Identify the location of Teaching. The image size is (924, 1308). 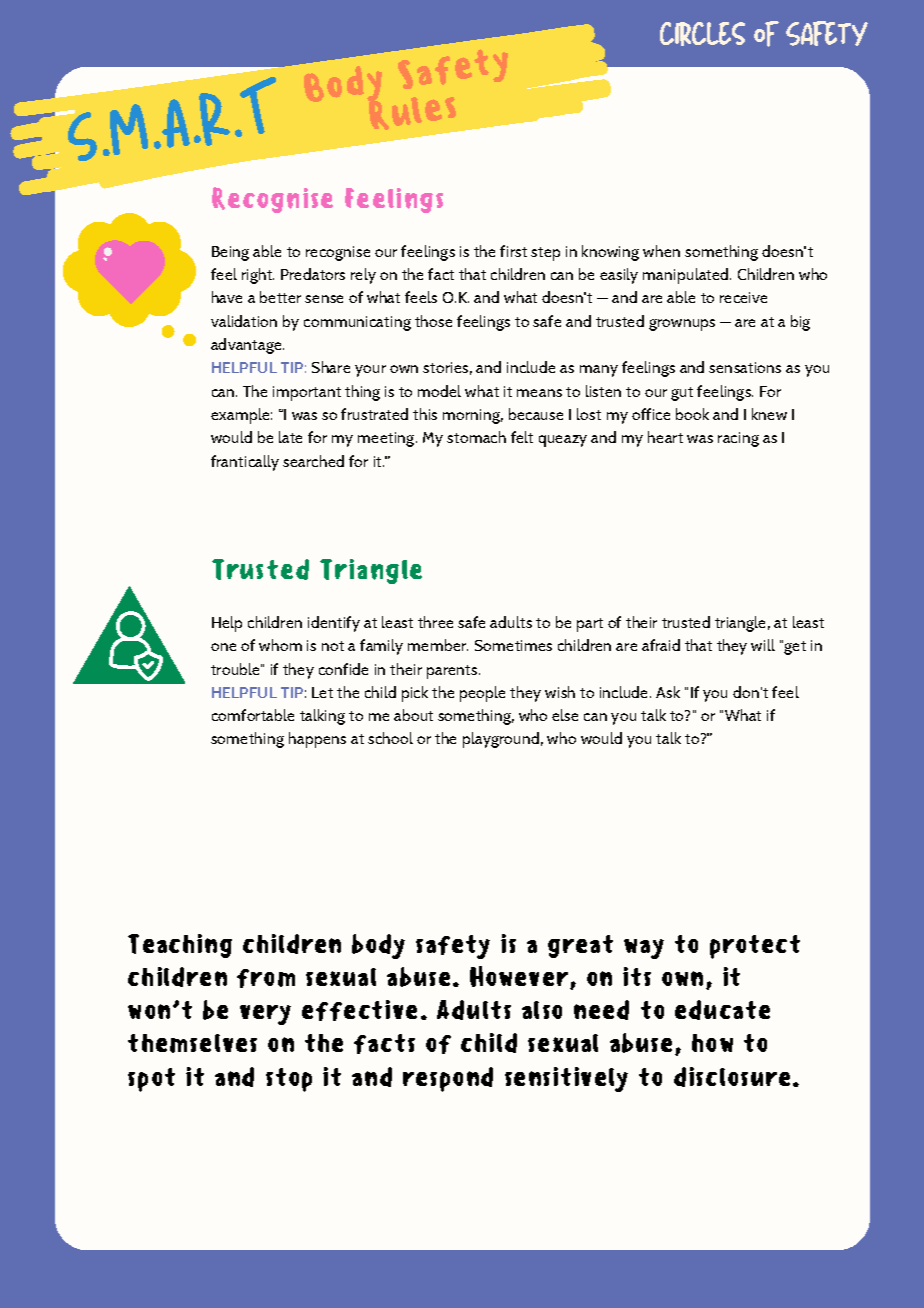
(180, 946).
